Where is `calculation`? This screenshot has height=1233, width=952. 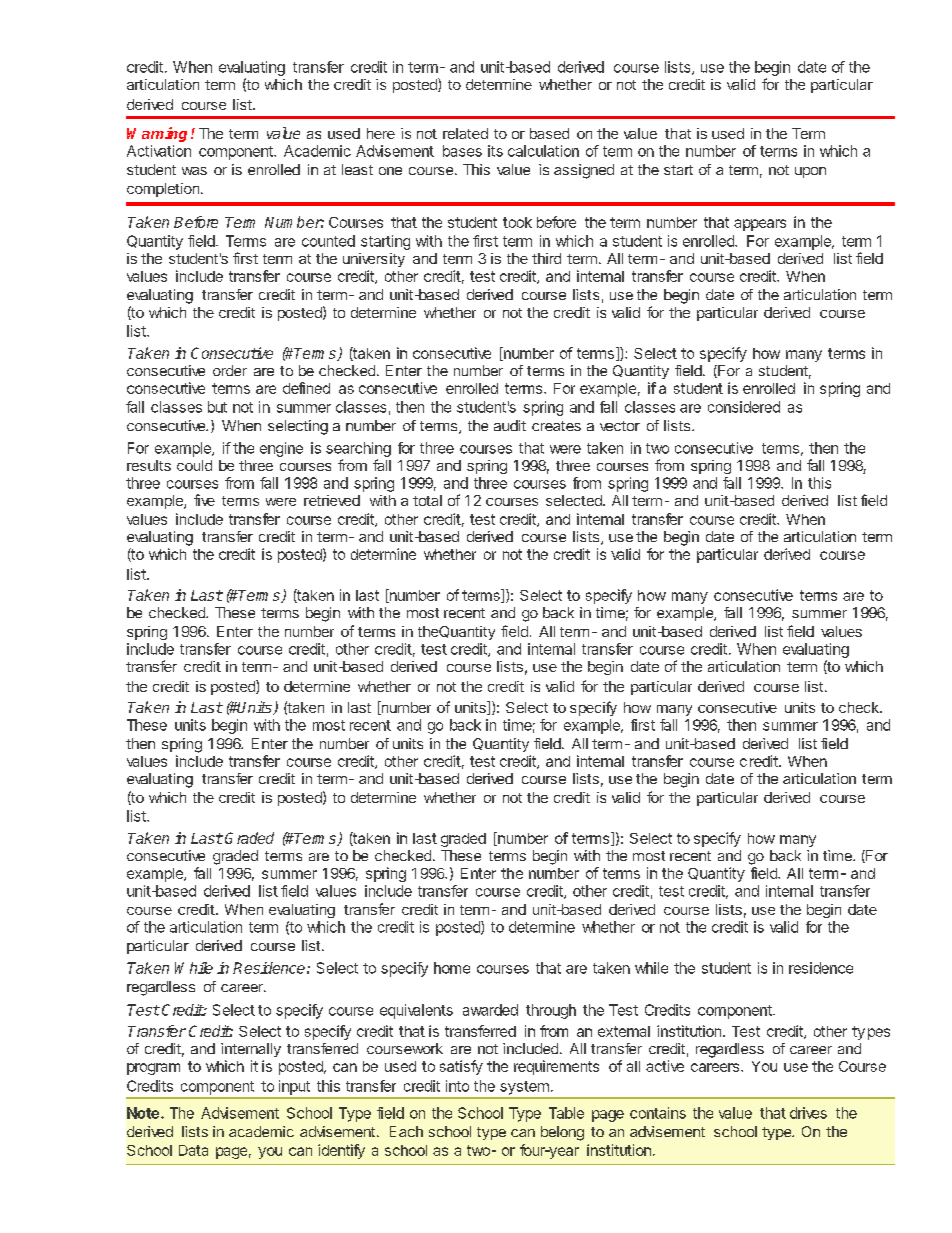 calculation is located at coordinates (543, 151).
